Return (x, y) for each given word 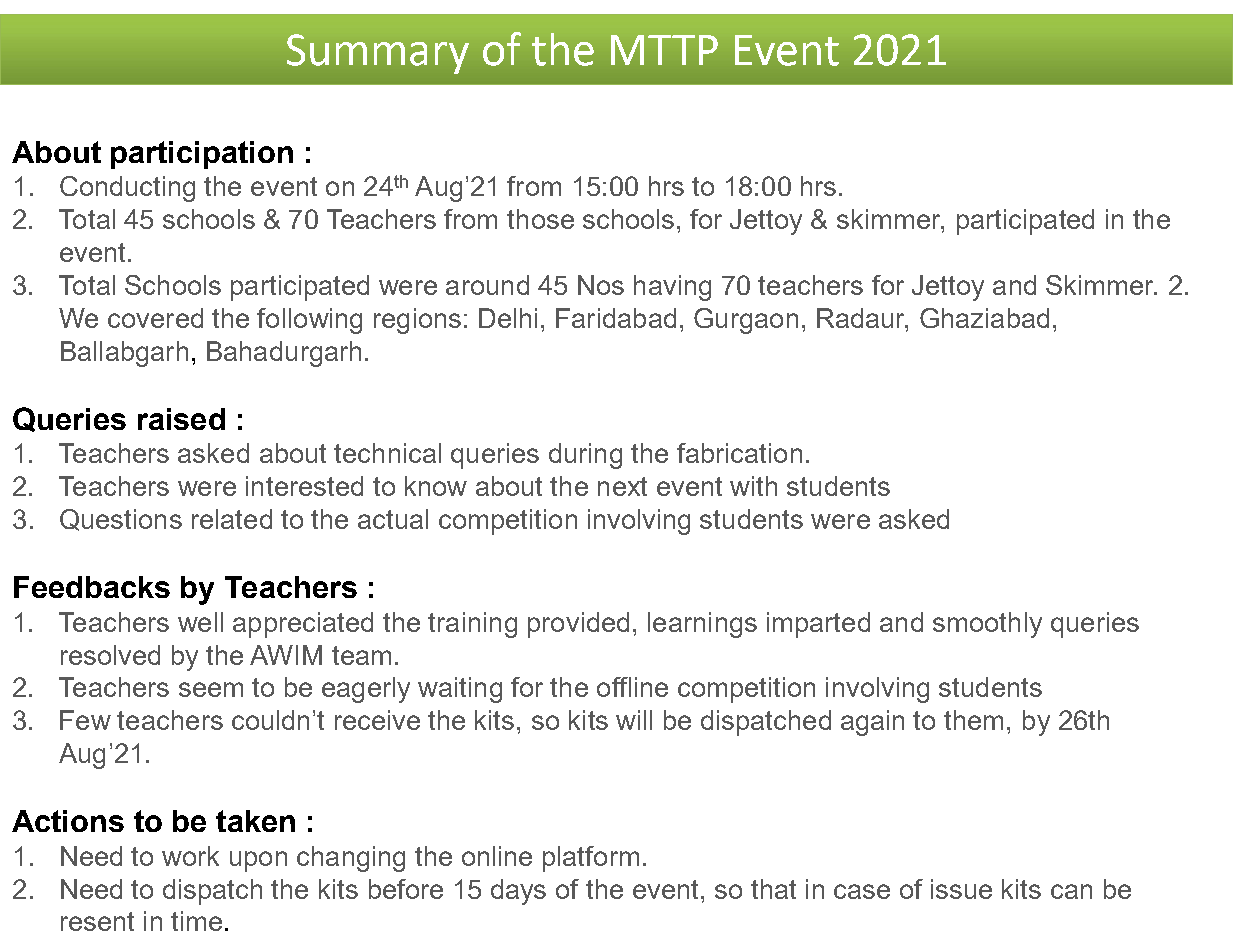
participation (202, 155)
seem (211, 689)
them (973, 720)
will (634, 720)
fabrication (739, 453)
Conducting (127, 189)
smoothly (987, 625)
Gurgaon (746, 321)
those (540, 219)
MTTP (664, 50)
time (196, 921)
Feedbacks (92, 587)
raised (181, 419)
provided (578, 625)
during (585, 456)
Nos (601, 285)
